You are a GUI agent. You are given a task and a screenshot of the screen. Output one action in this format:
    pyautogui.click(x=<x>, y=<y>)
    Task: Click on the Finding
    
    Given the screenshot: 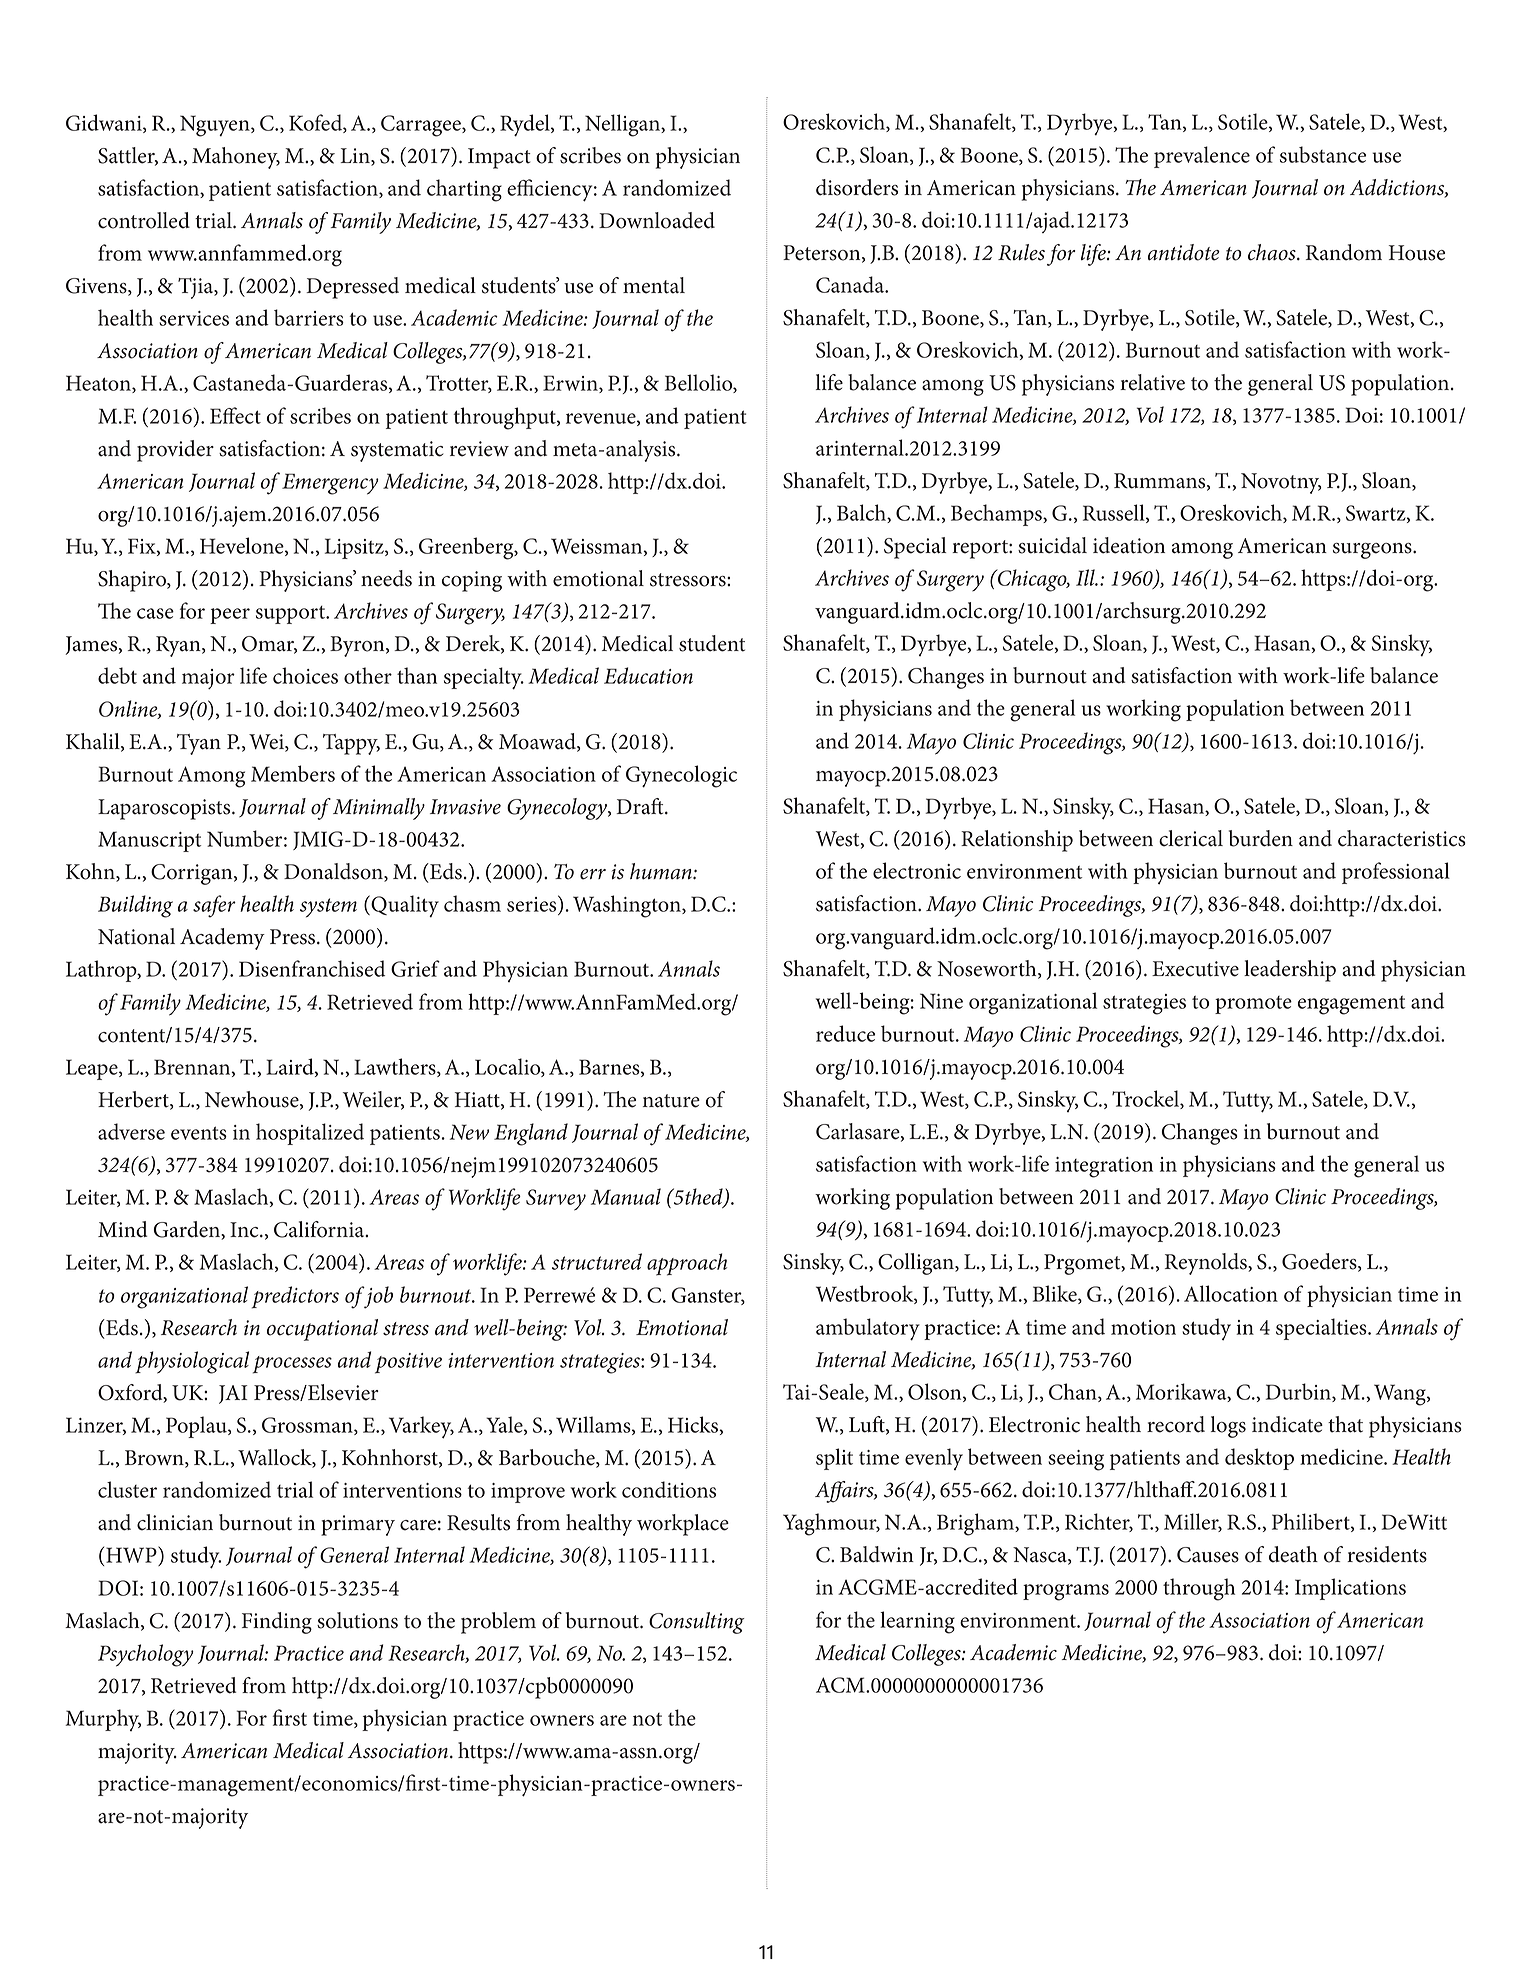 What is the action you would take?
    pyautogui.click(x=277, y=1623)
